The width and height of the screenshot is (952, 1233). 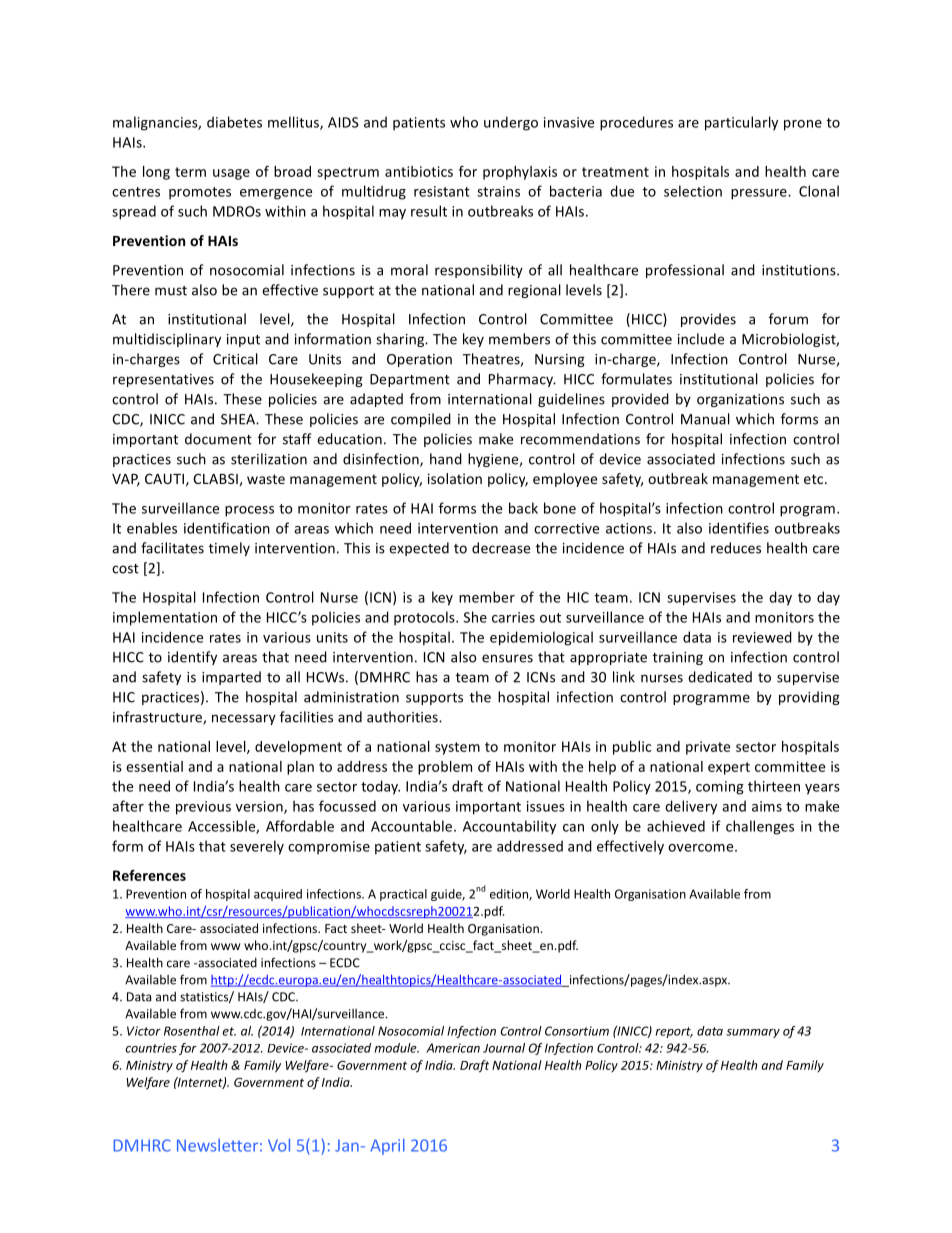 I want to click on prophylaxis, so click(x=520, y=173).
